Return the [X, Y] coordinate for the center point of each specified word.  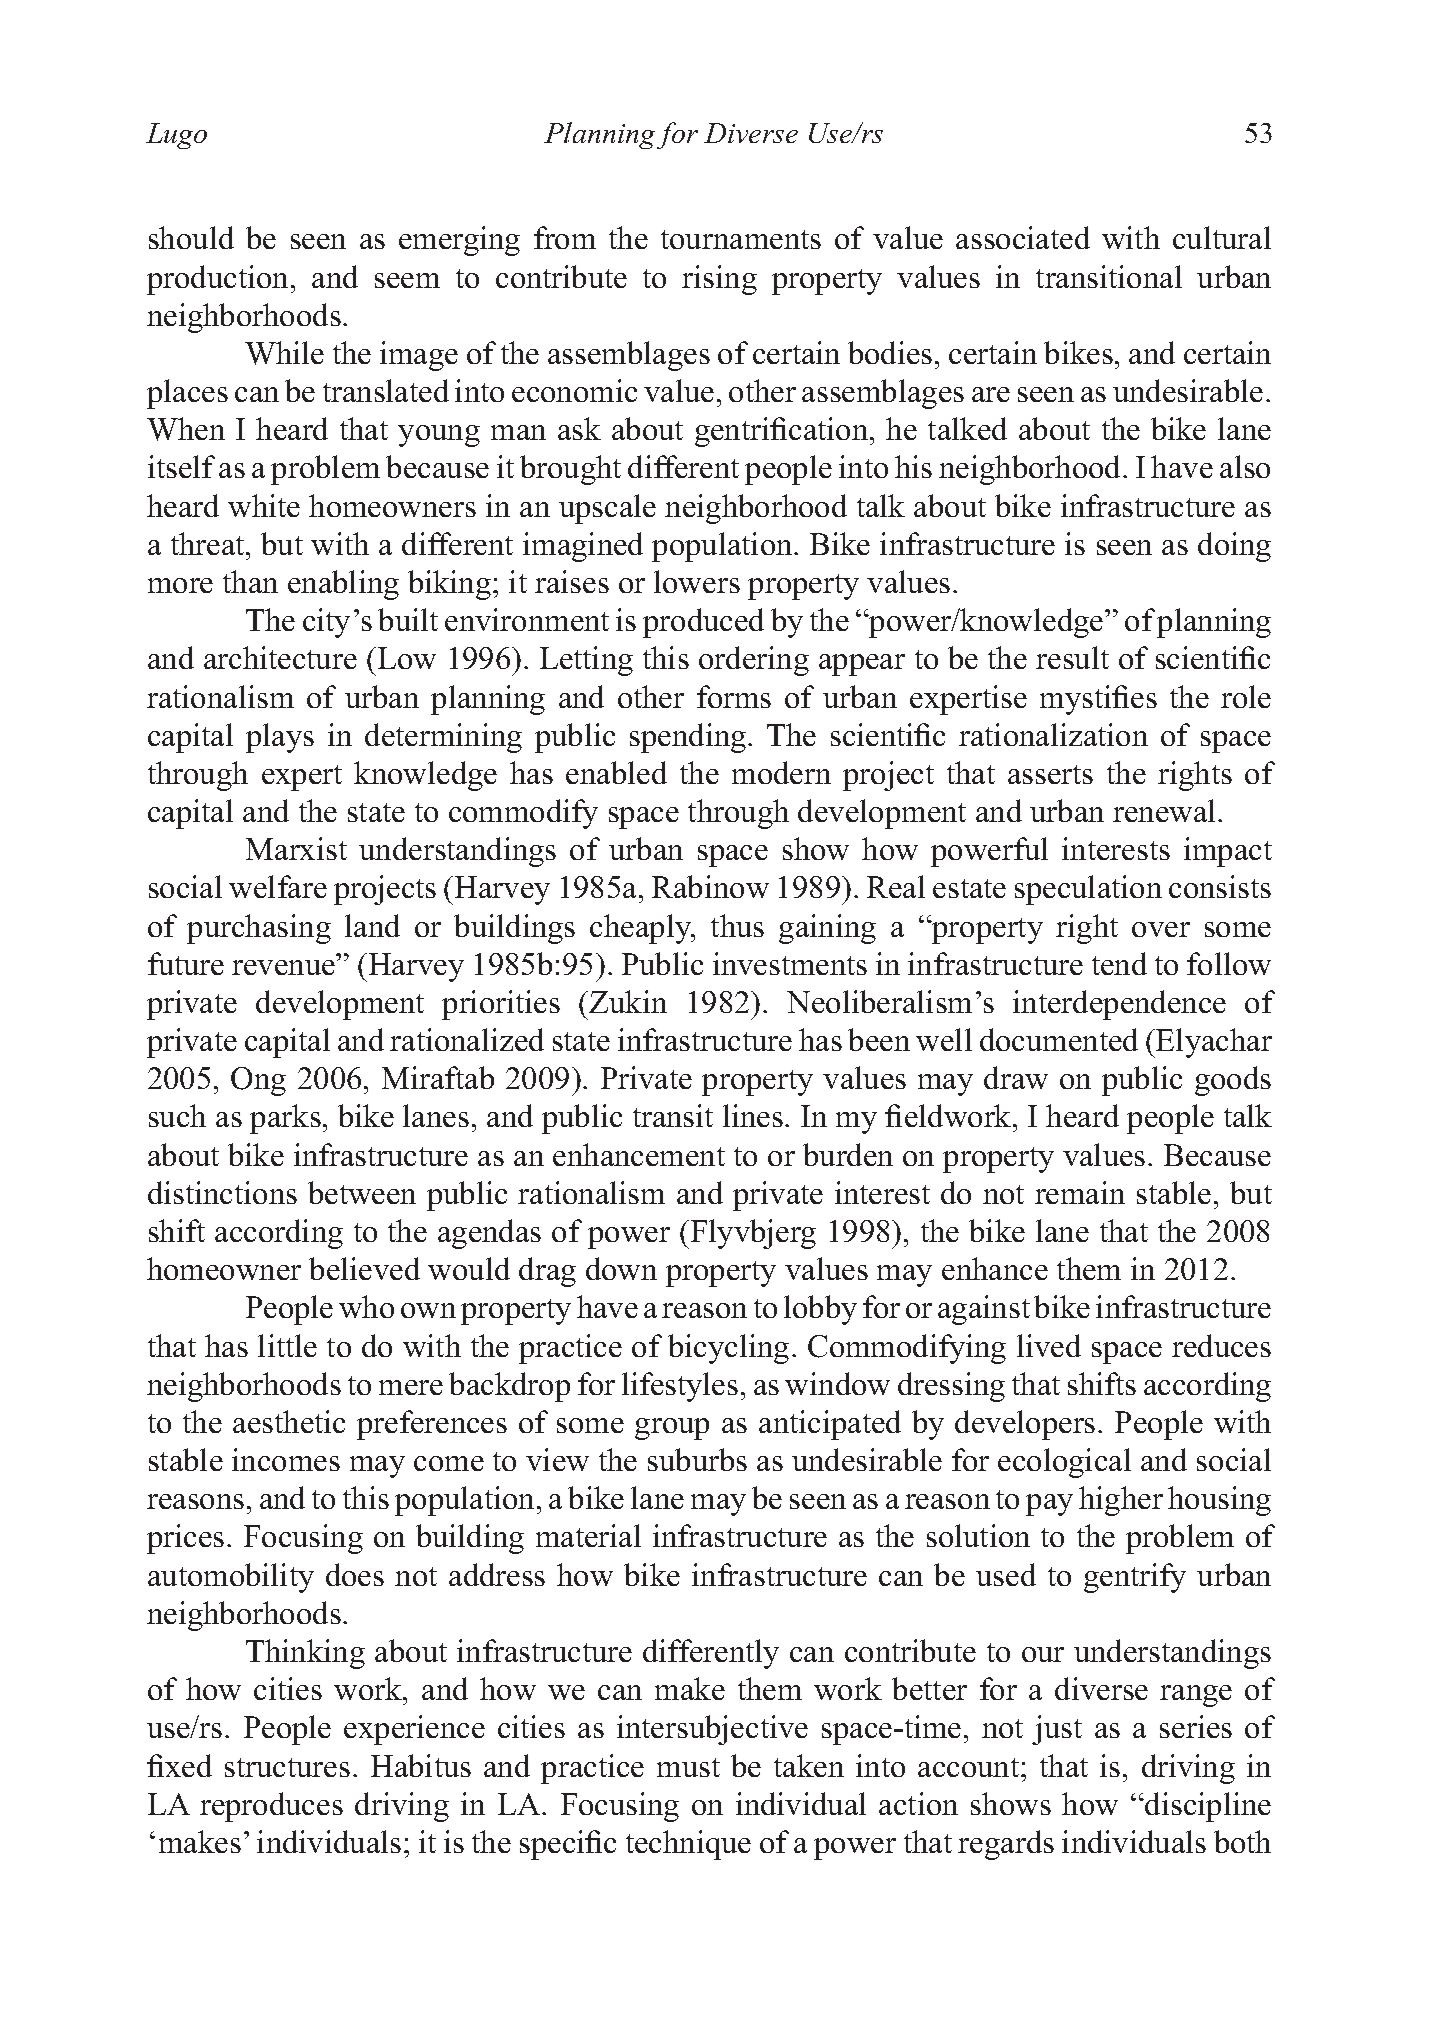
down [621, 1268]
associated [1023, 237]
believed [364, 1268]
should [191, 237]
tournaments [741, 239]
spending [689, 738]
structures [287, 1767]
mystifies [1098, 700]
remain [1080, 1192]
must [688, 1767]
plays [280, 738]
